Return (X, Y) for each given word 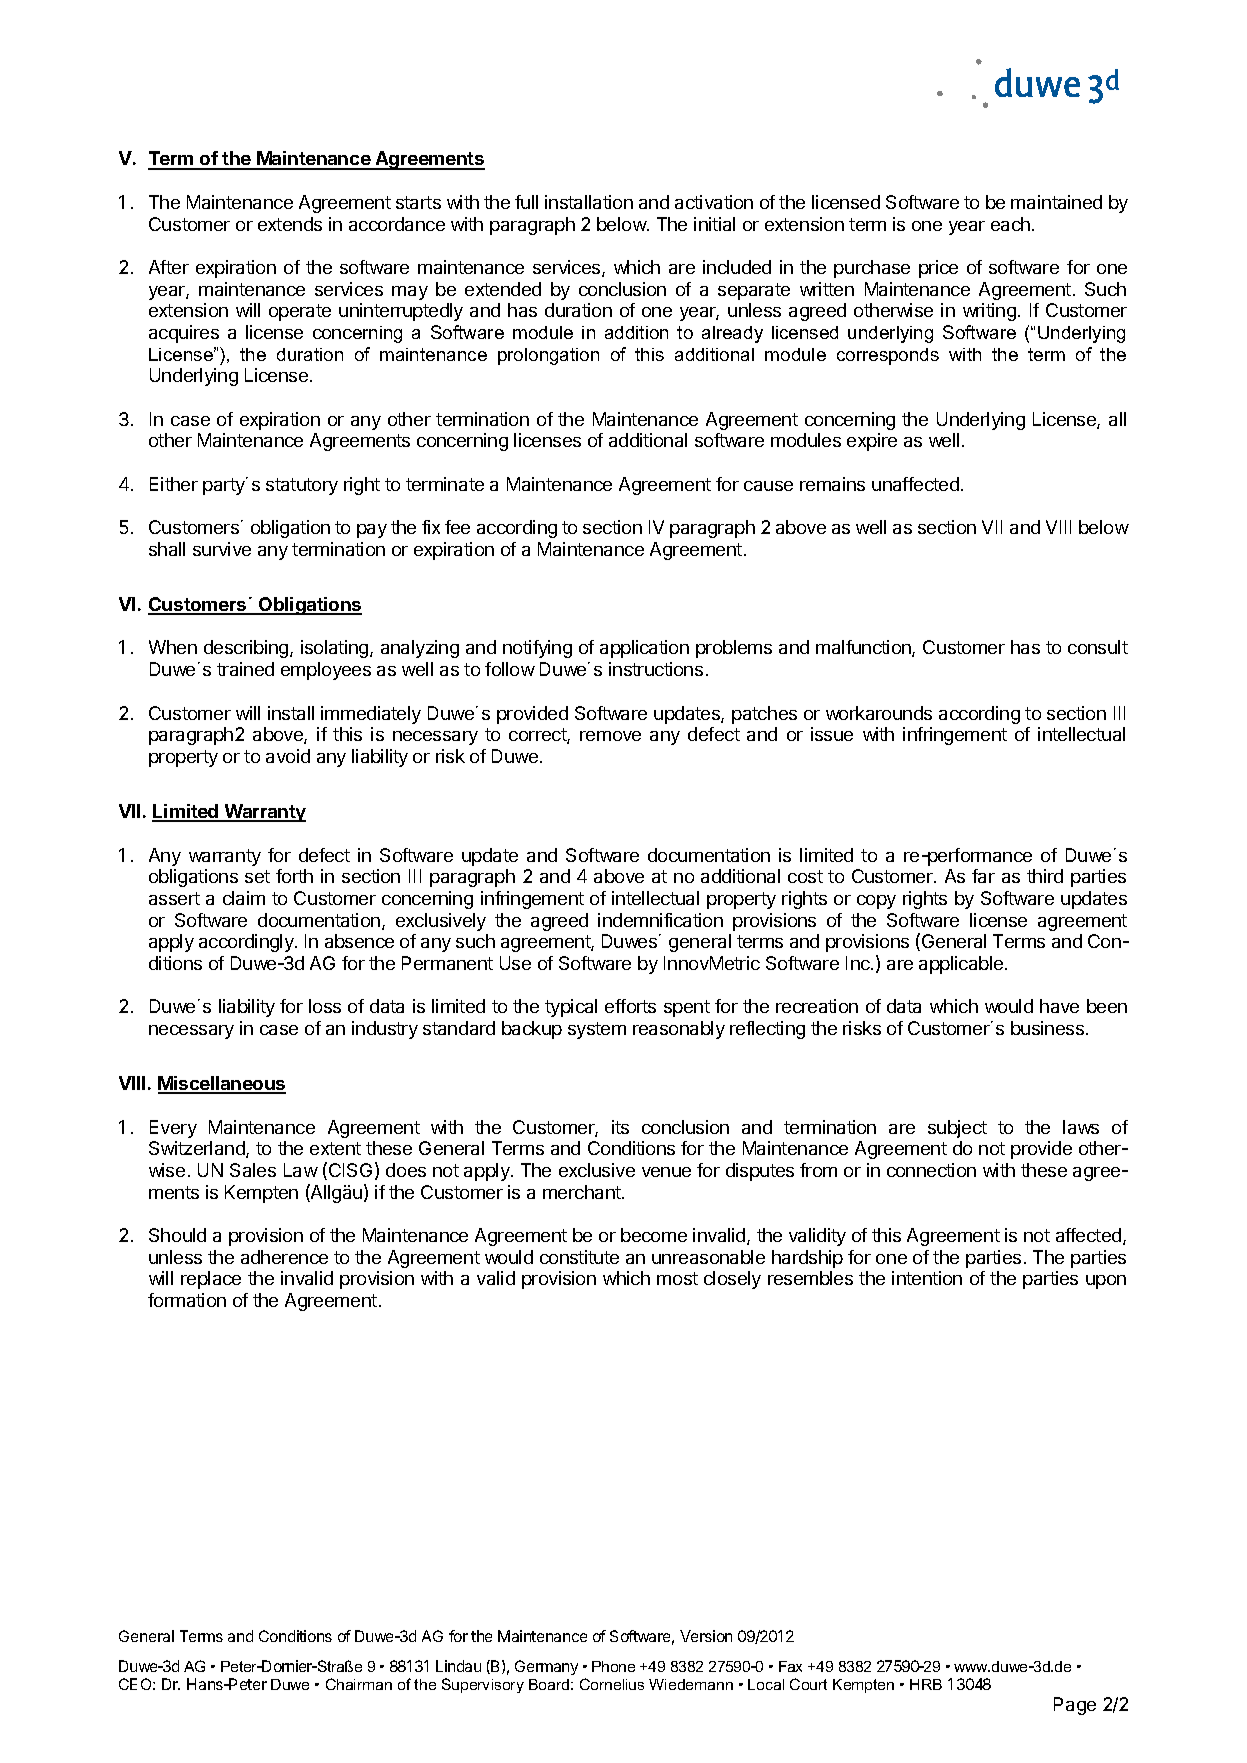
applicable (962, 965)
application (644, 649)
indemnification (660, 920)
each (1010, 224)
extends (290, 224)
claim (244, 898)
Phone (613, 1666)
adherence (284, 1257)
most (677, 1278)
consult (1098, 647)
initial (714, 224)
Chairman (359, 1684)
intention (927, 1278)
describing (247, 649)
